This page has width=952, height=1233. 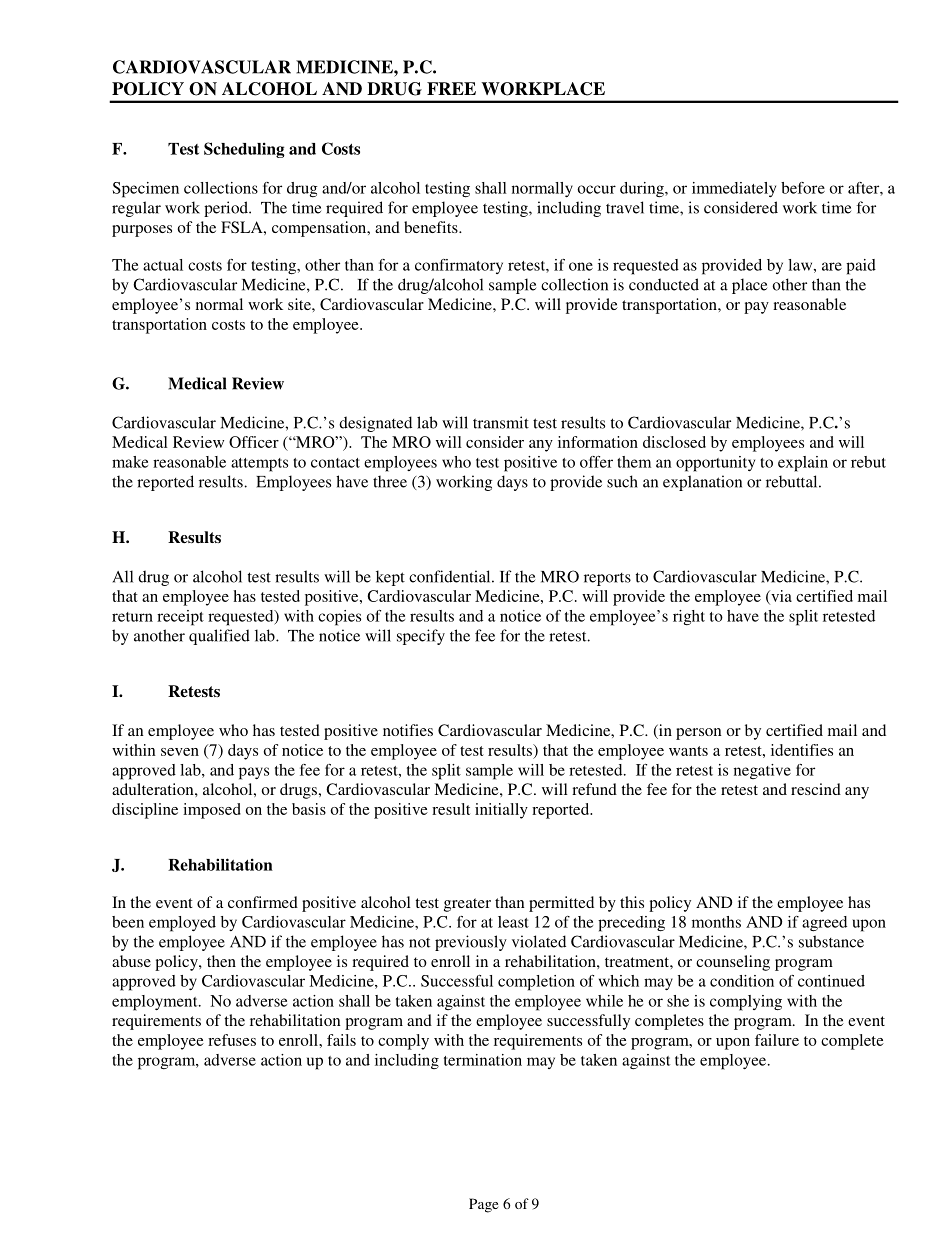 I want to click on qualified, so click(x=219, y=637).
